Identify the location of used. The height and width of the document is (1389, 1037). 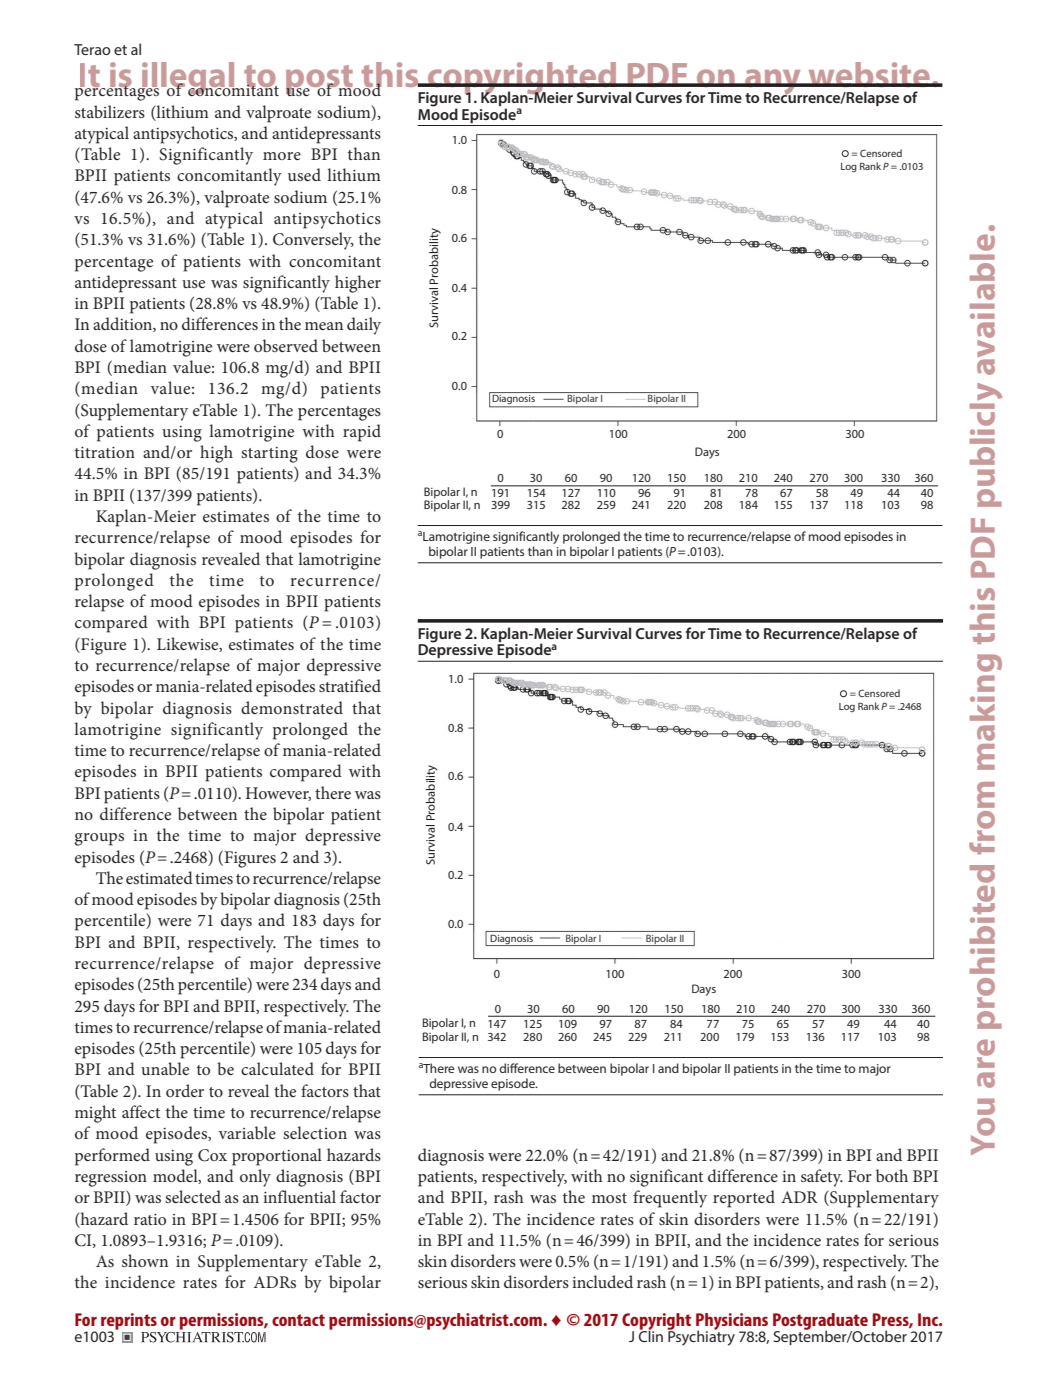
(304, 174).
